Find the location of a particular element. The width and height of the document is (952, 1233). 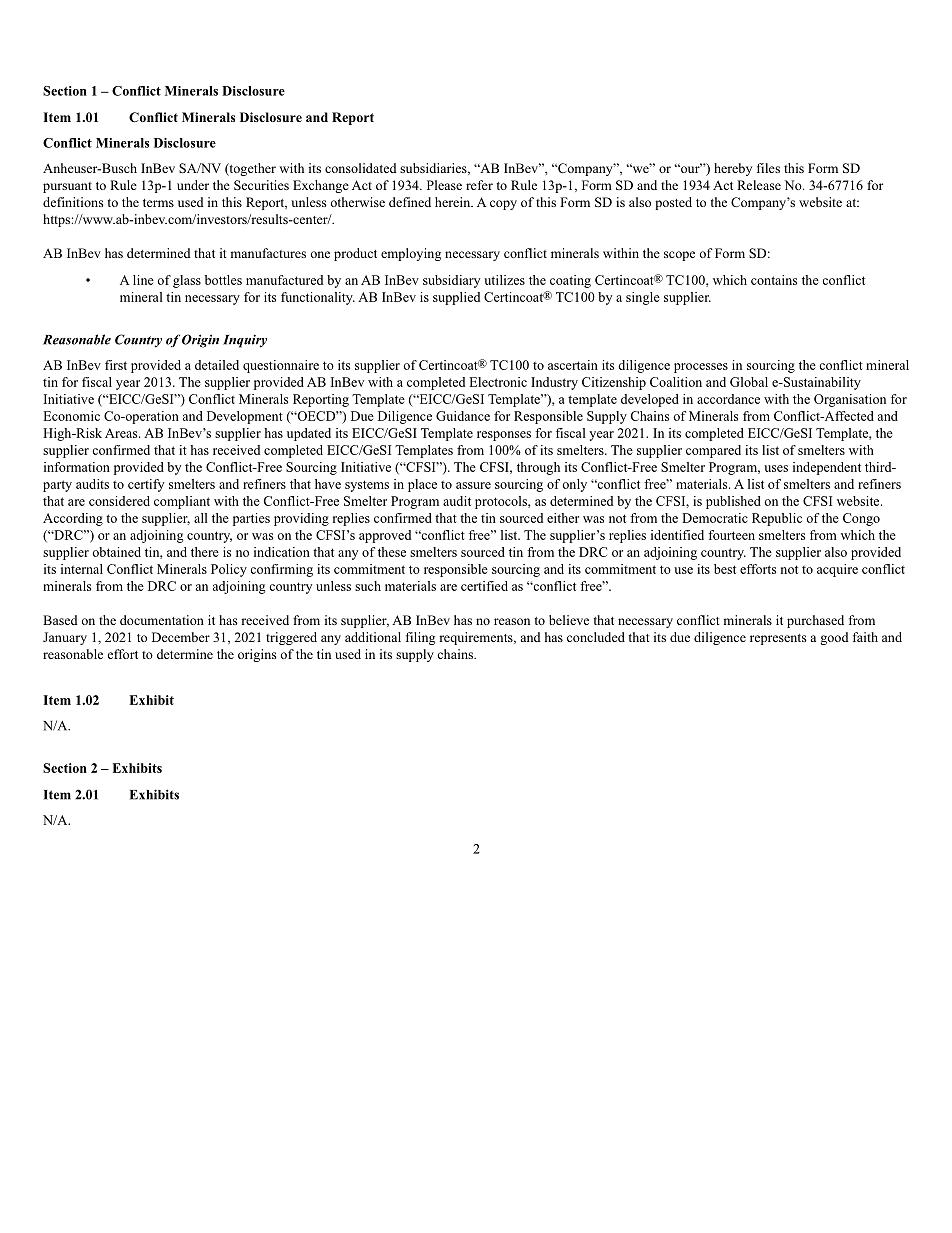

refer is located at coordinates (479, 185).
